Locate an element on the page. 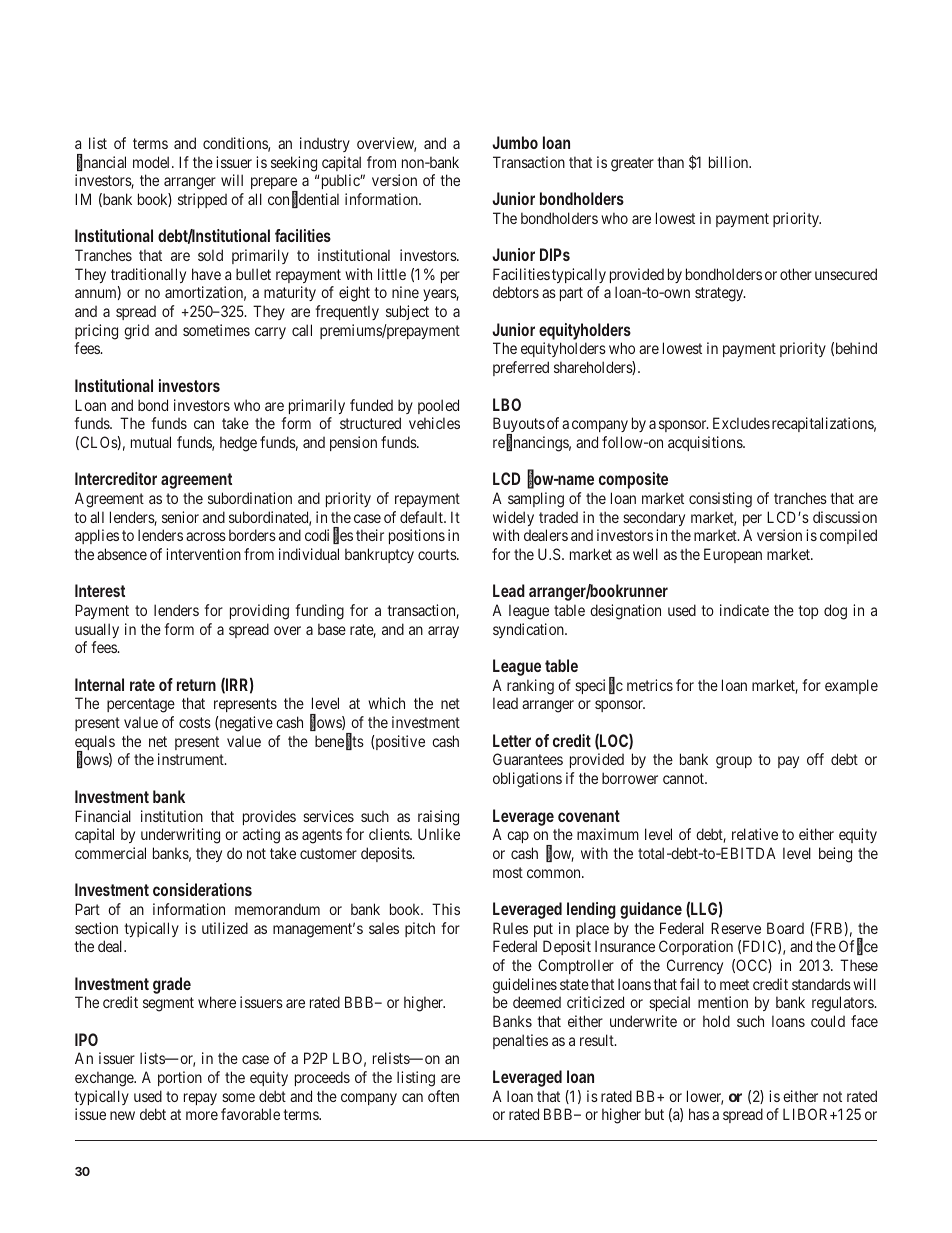 This page has width=952, height=1233. Jumbo is located at coordinates (515, 142).
